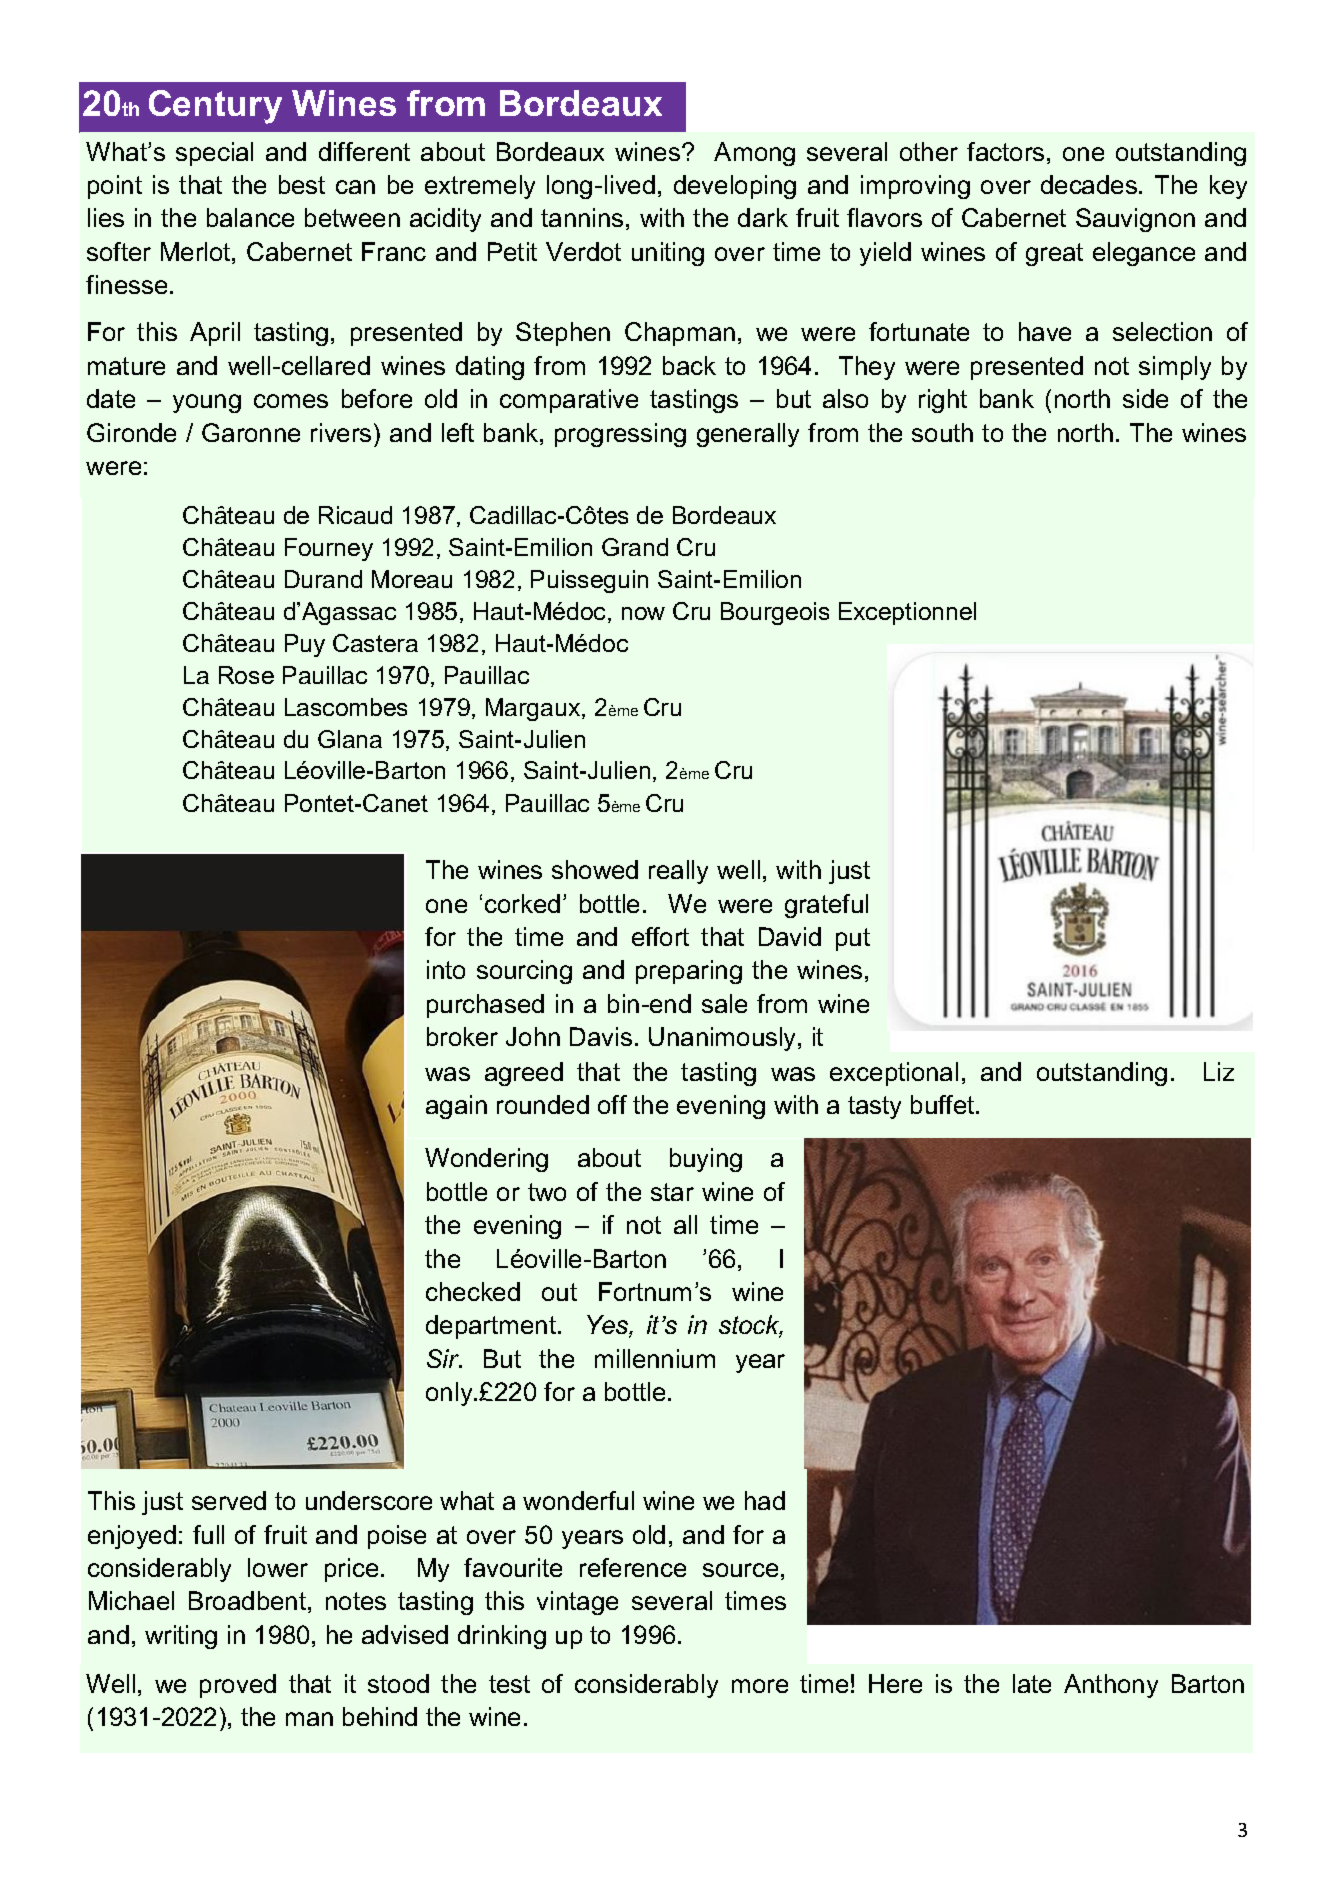 This image has height=1890, width=1336. I want to click on vintage, so click(577, 1603).
